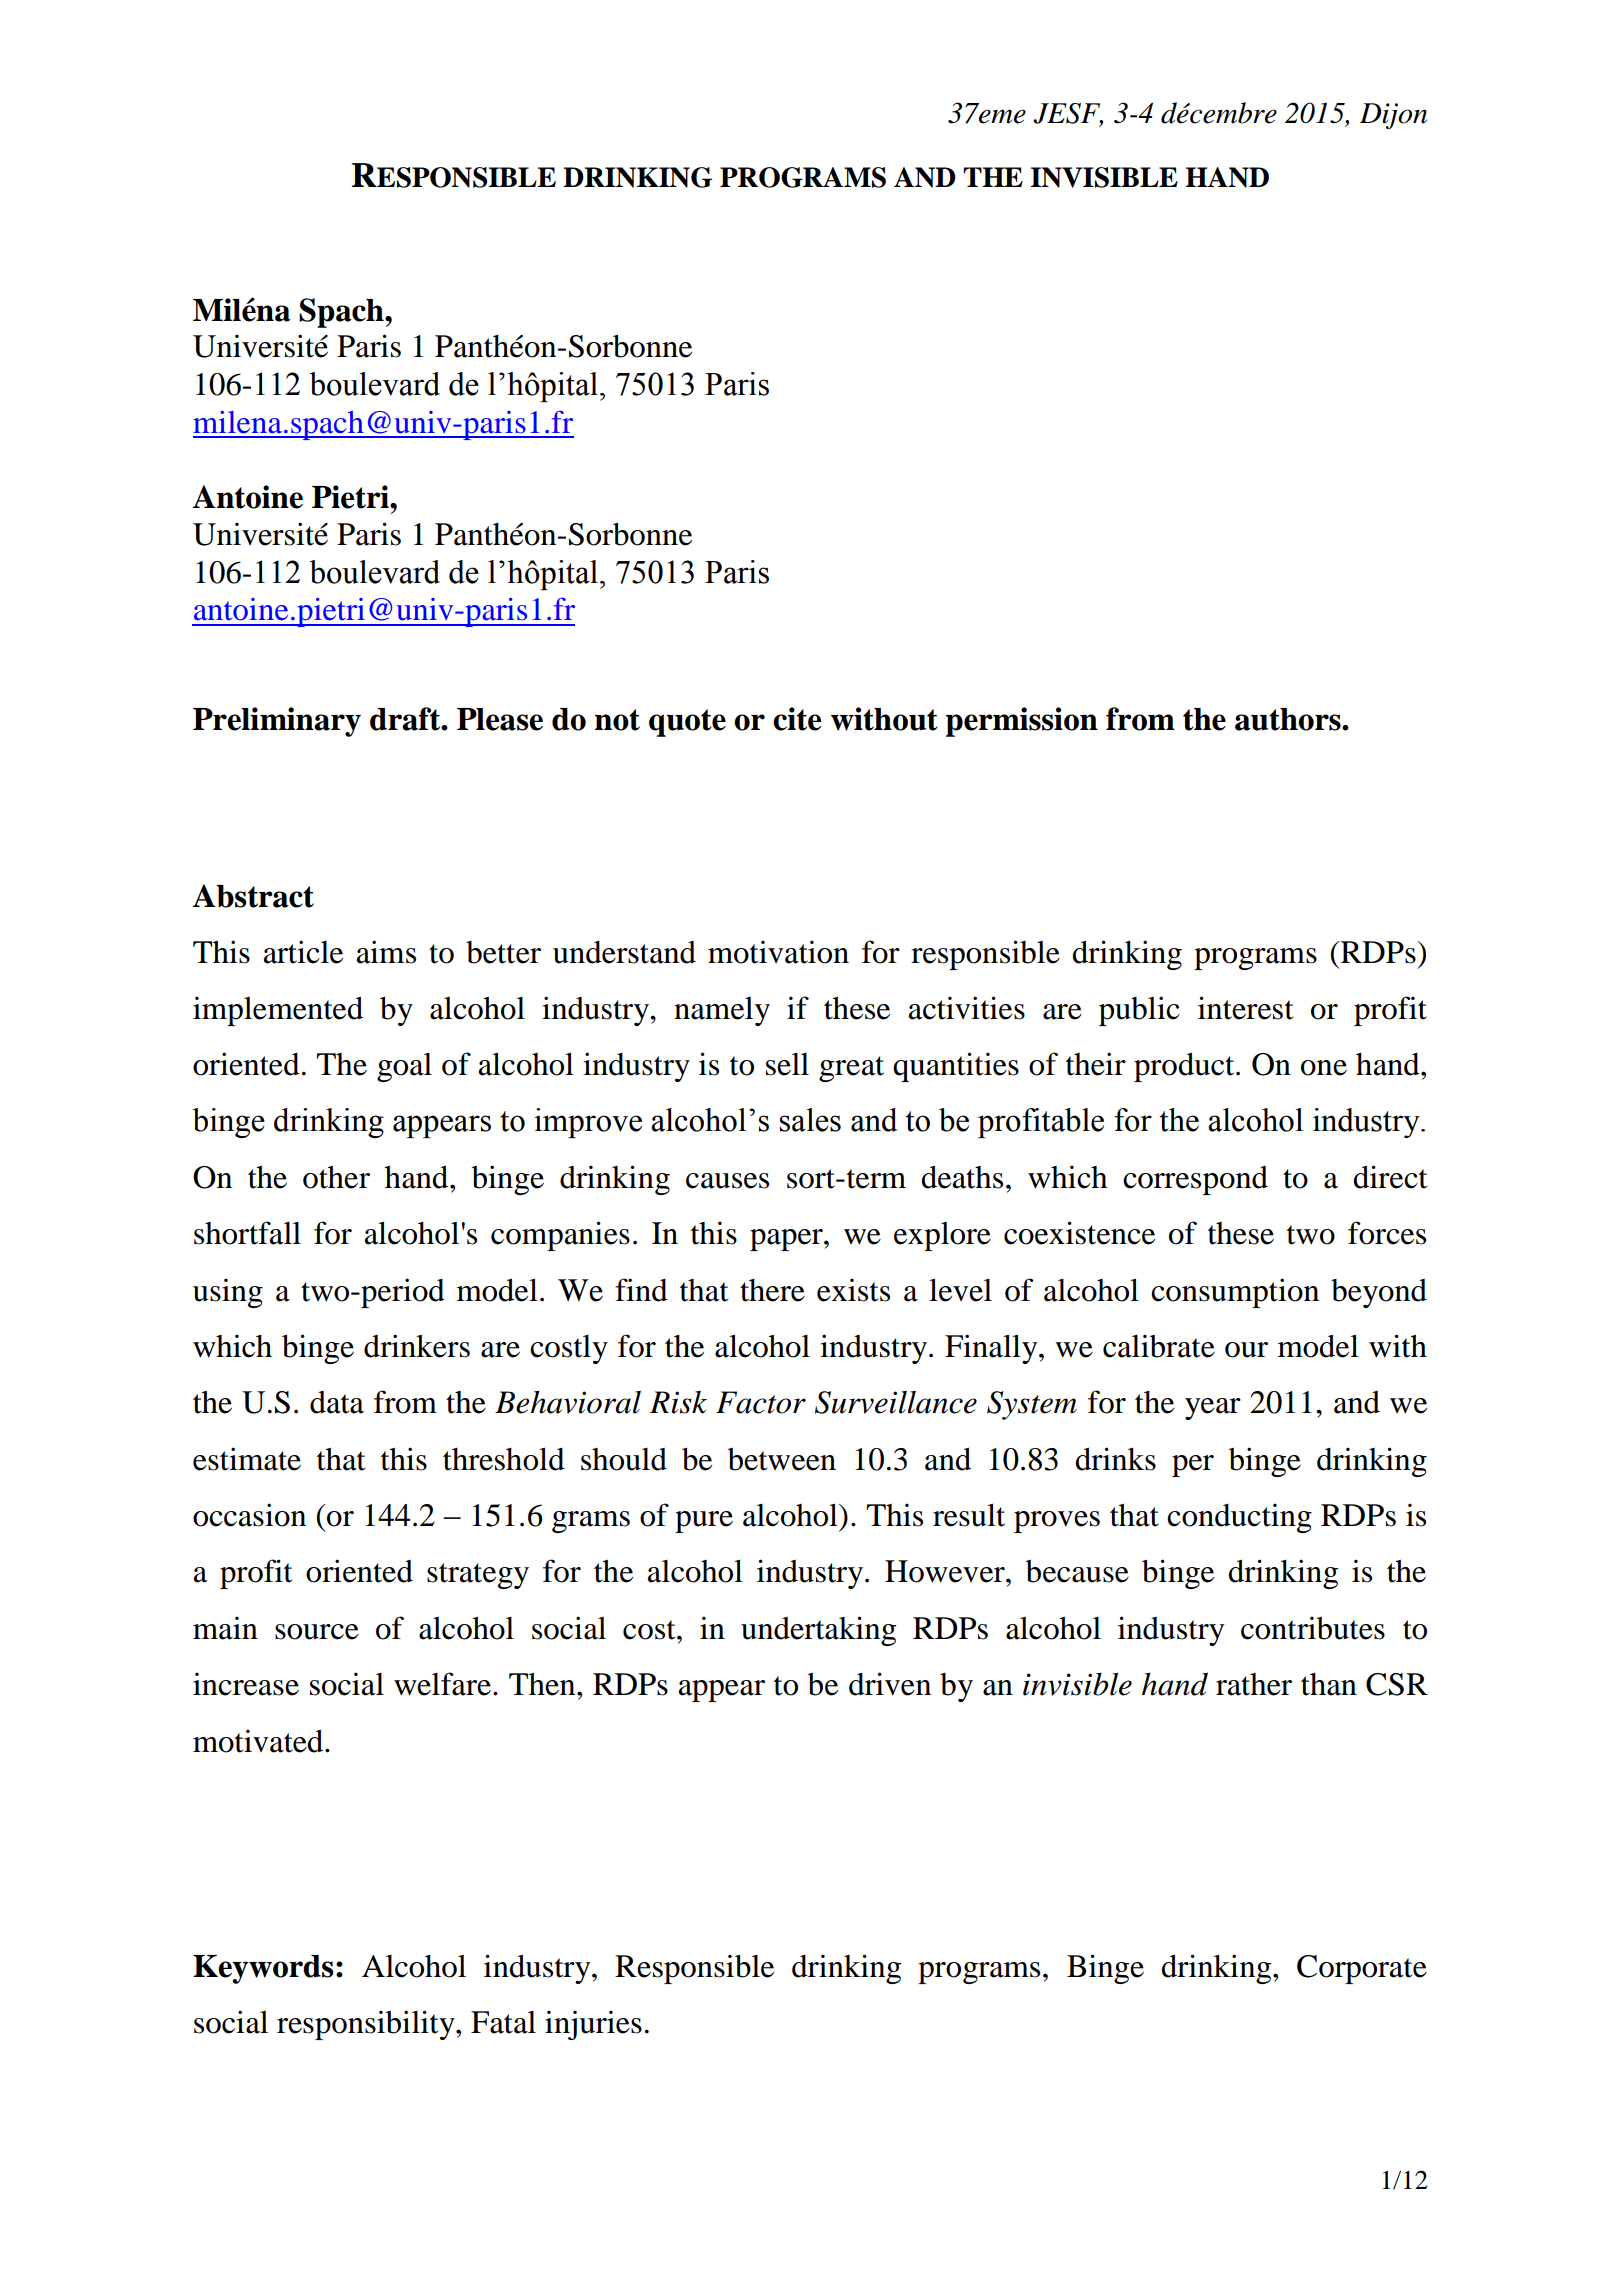 The height and width of the page is (2292, 1621). I want to click on injuries, so click(593, 2025).
